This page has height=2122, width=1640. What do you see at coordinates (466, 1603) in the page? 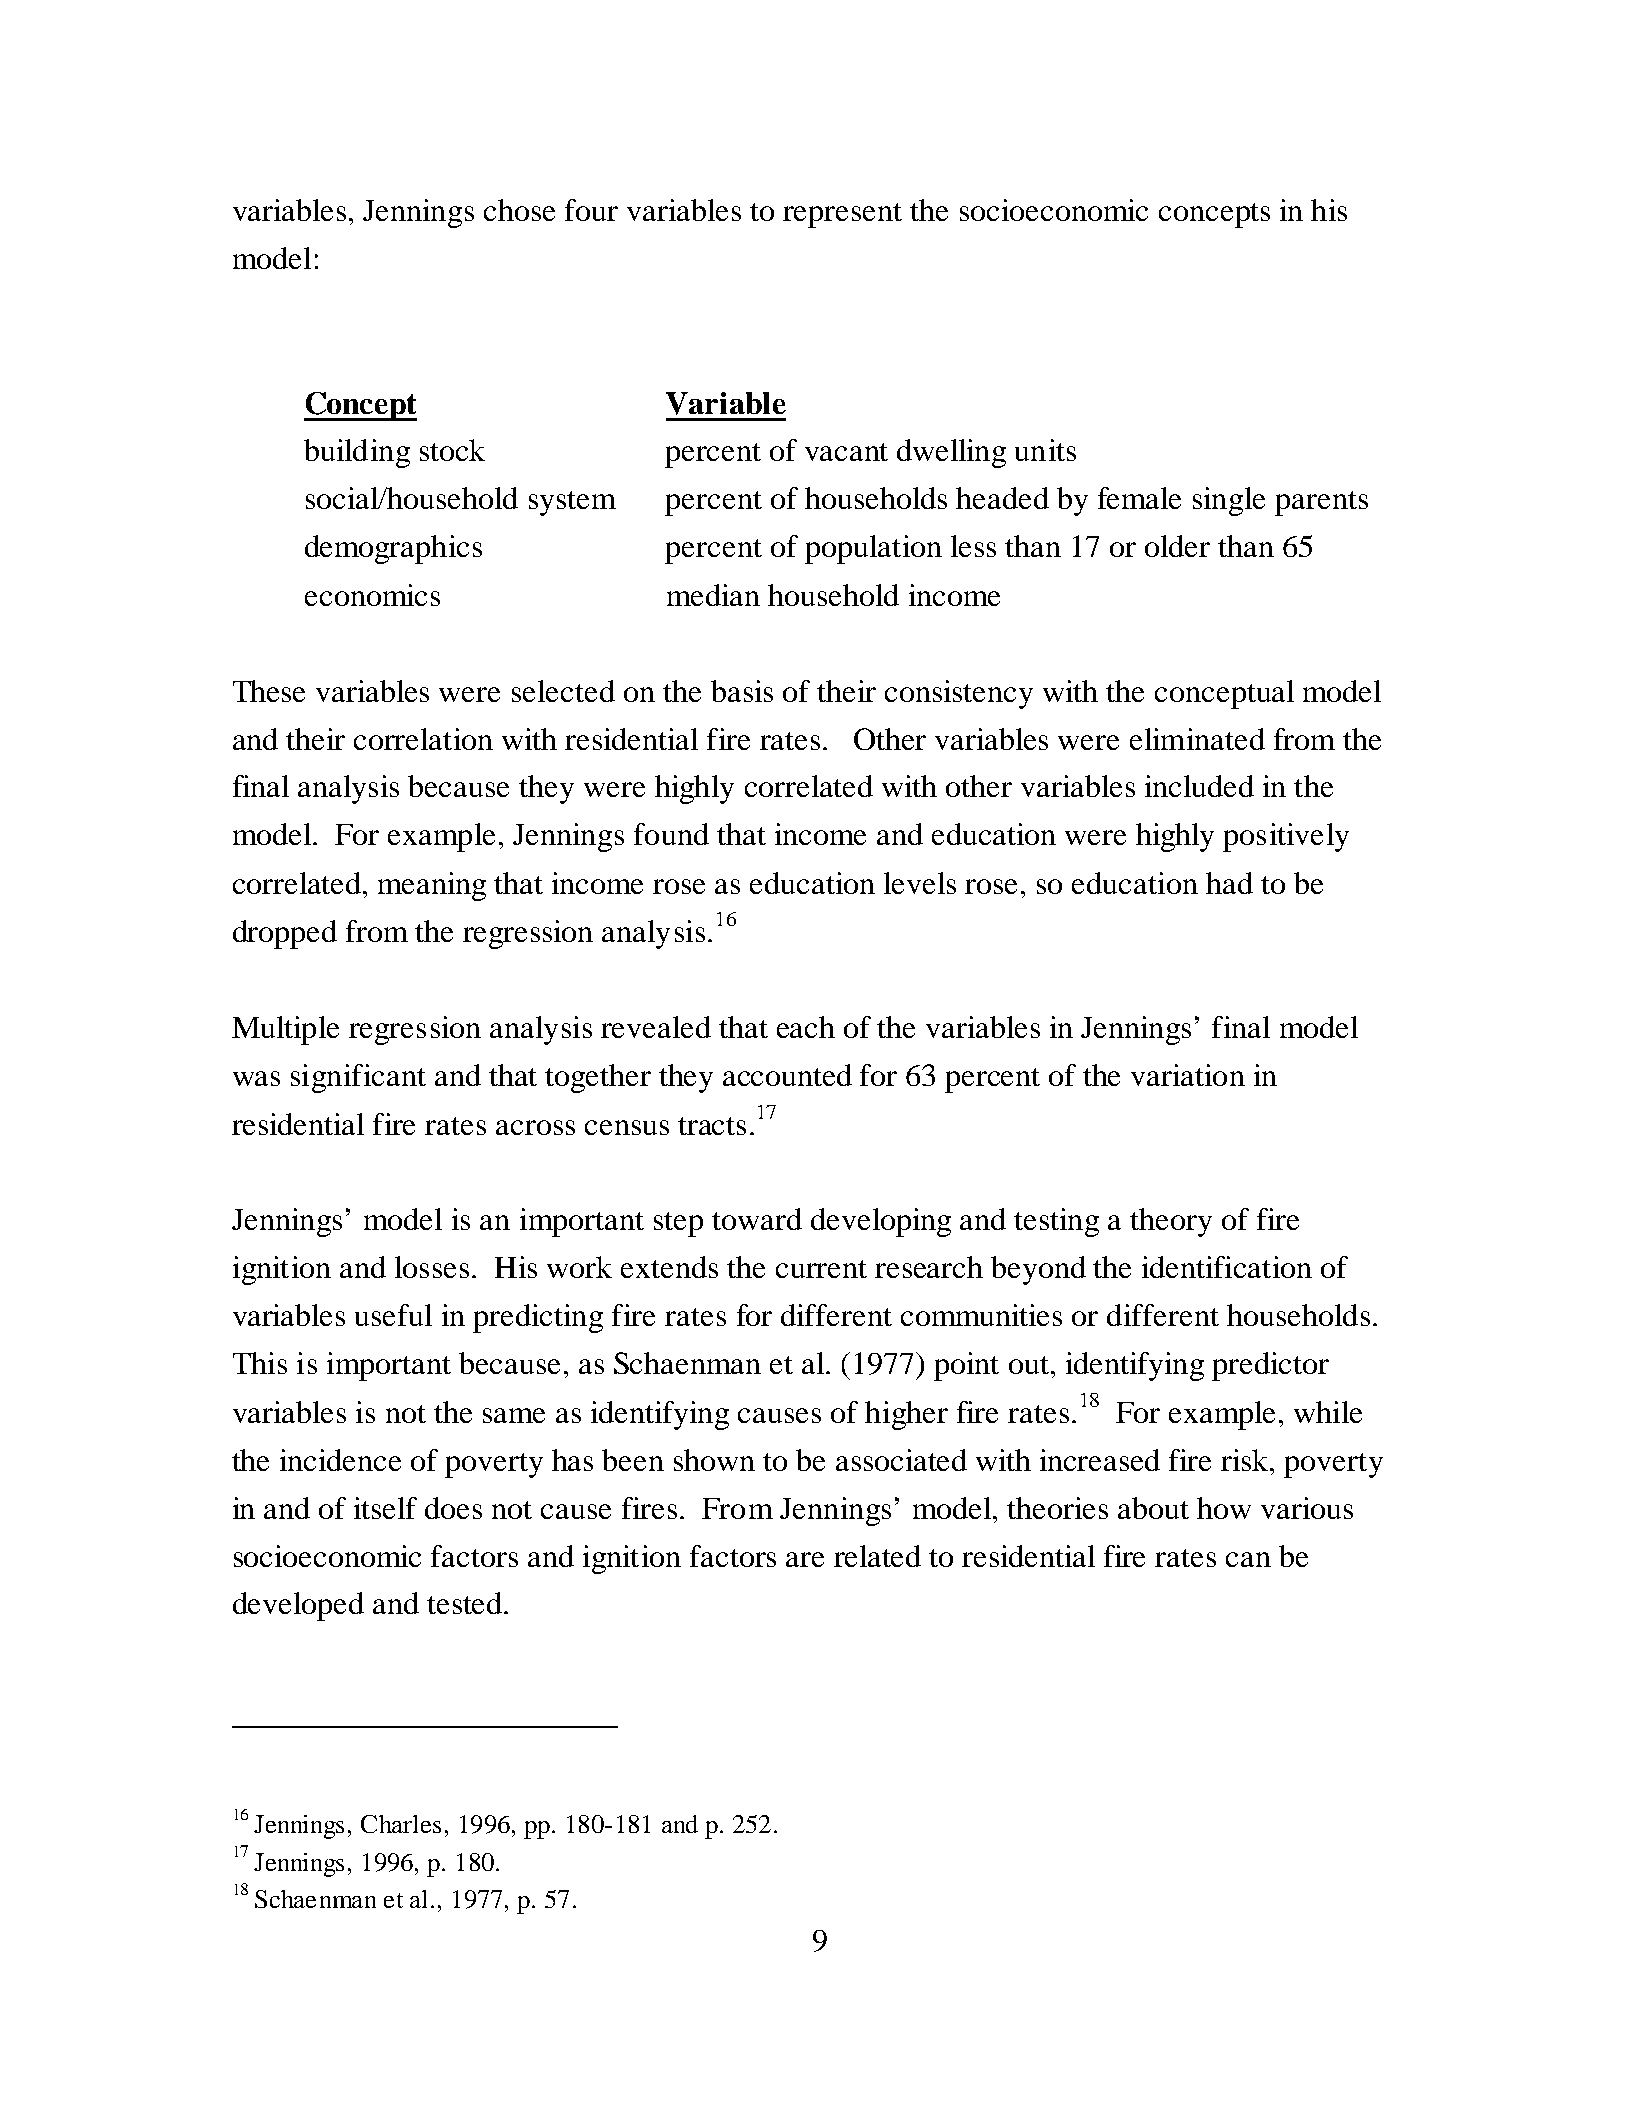
I see `tested` at bounding box center [466, 1603].
